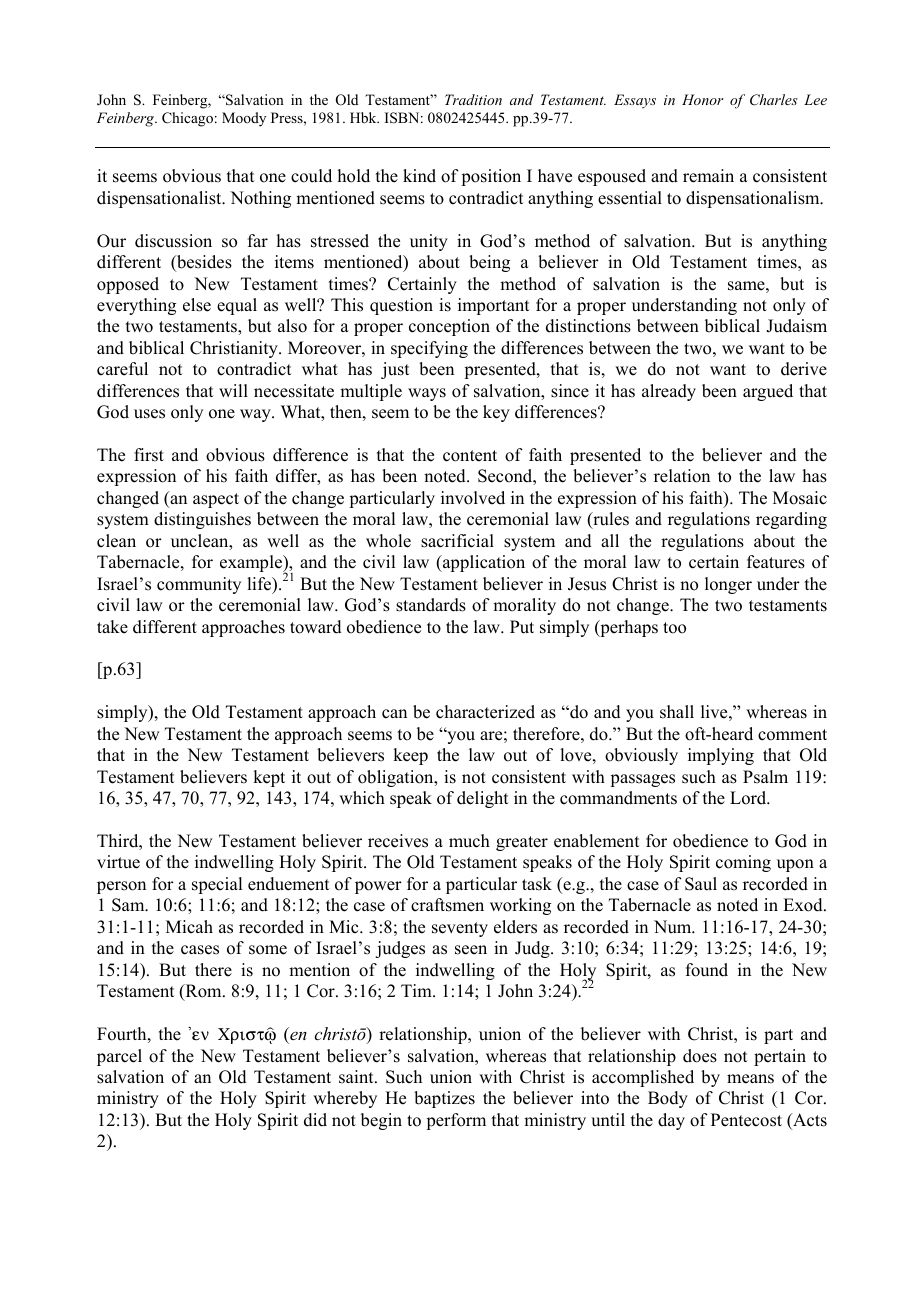 This screenshot has width=924, height=1308. Describe the element at coordinates (456, 1121) in the screenshot. I see `perform` at that location.
